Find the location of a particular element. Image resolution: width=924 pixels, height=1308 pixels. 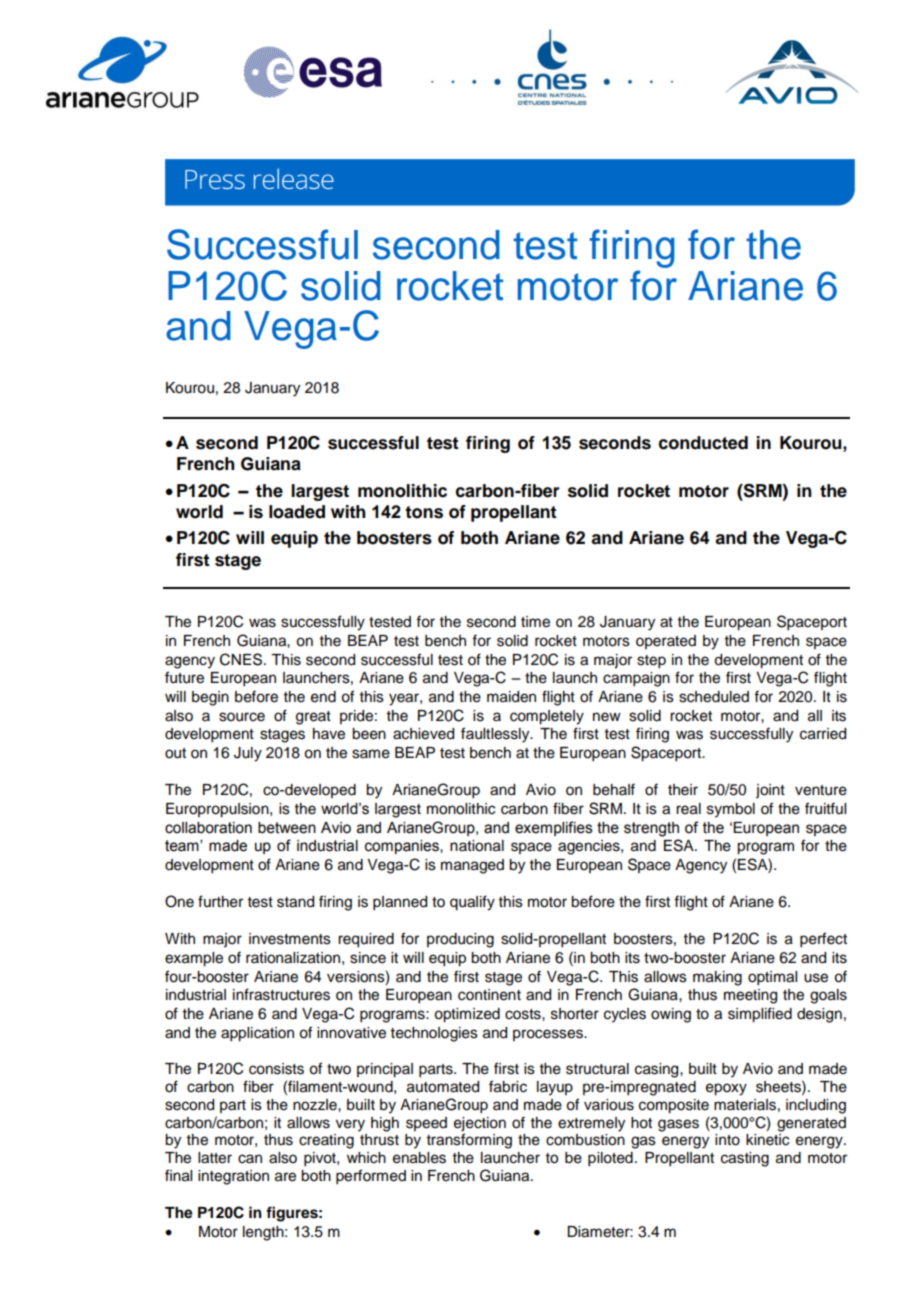

loaded is located at coordinates (297, 512).
